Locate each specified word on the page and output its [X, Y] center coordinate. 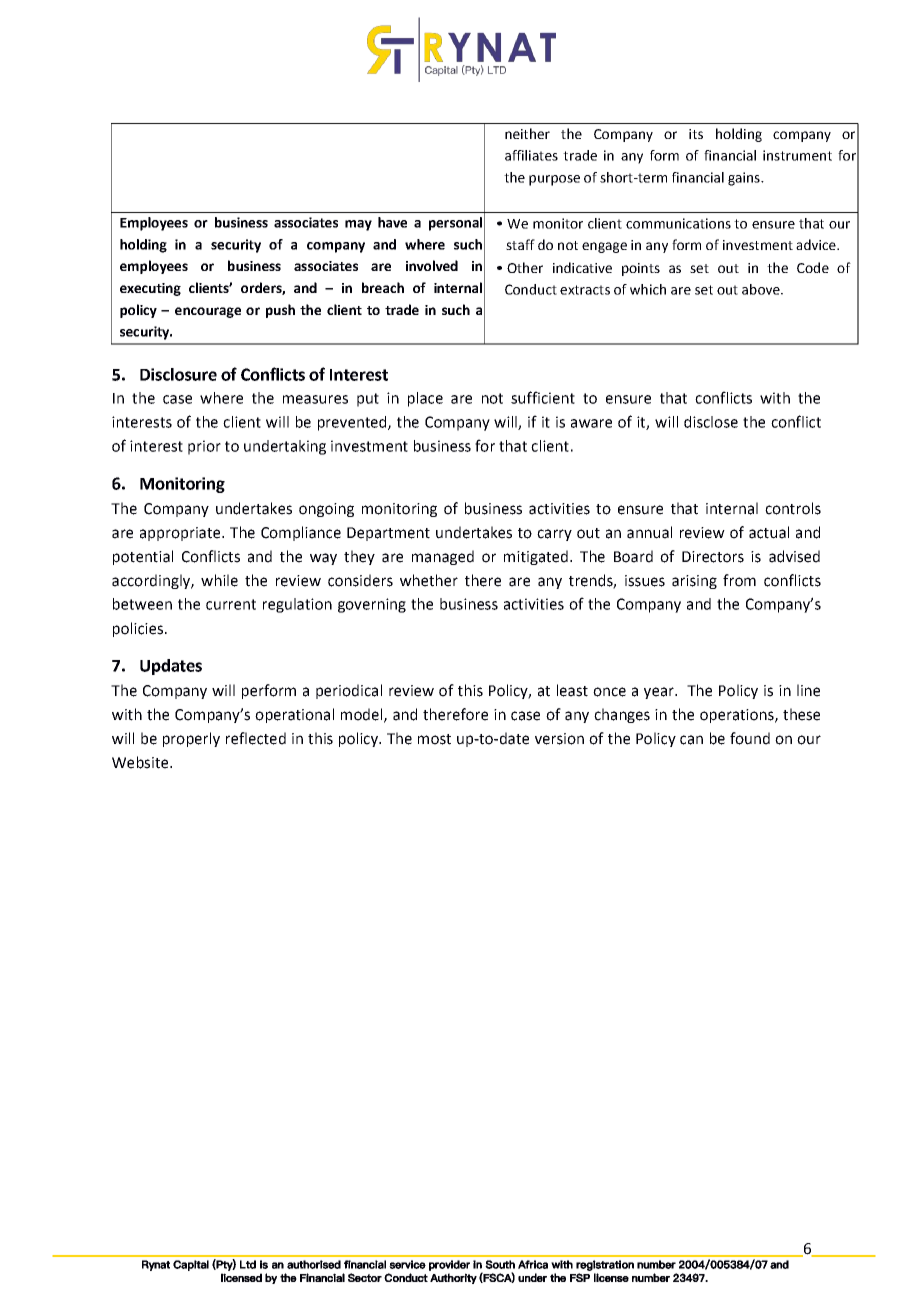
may [358, 225]
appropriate [180, 534]
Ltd [248, 1264]
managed [443, 557]
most [434, 739]
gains [745, 179]
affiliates [531, 155]
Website [141, 762]
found [750, 738]
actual [769, 532]
